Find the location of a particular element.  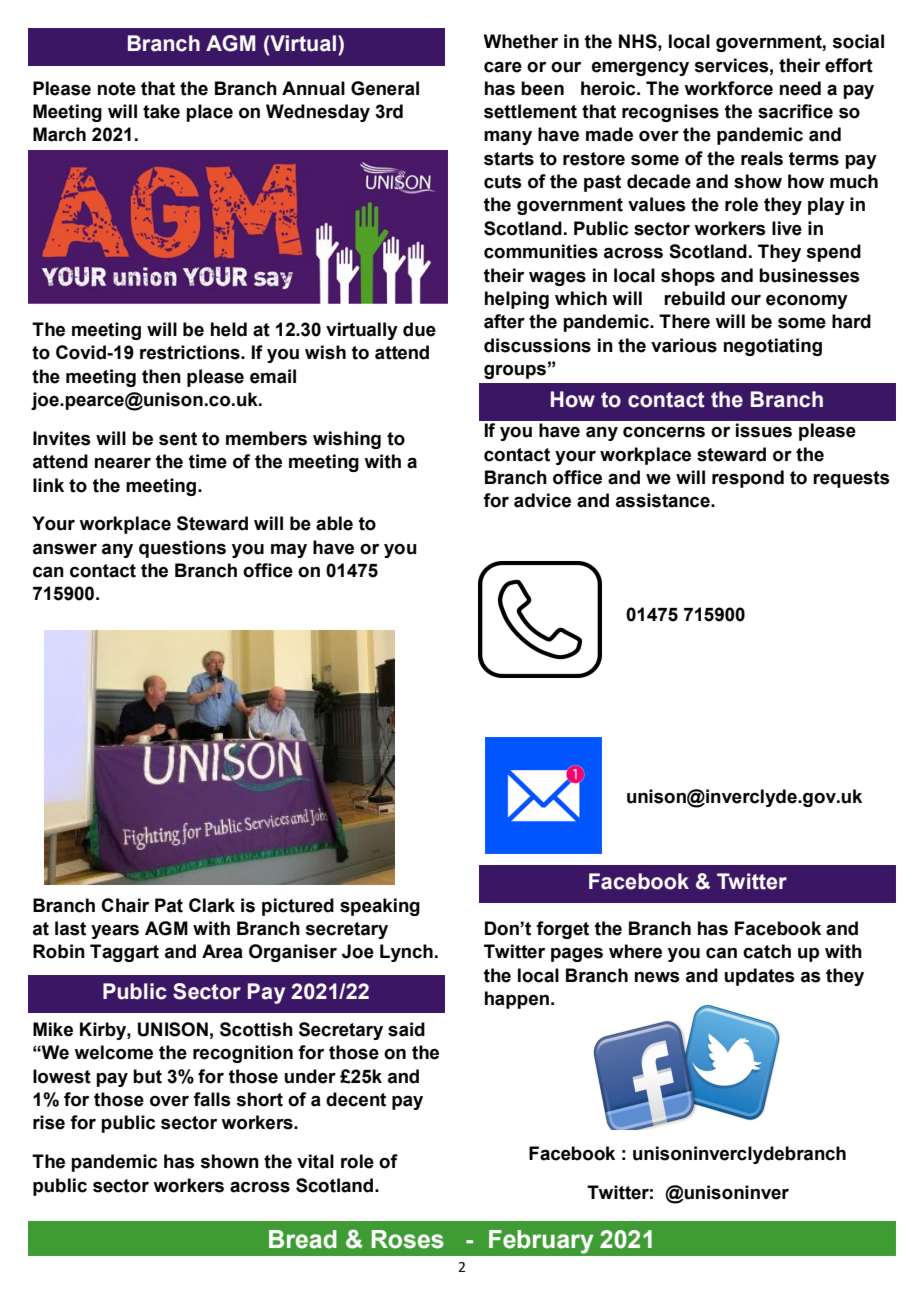

note is located at coordinates (117, 89).
